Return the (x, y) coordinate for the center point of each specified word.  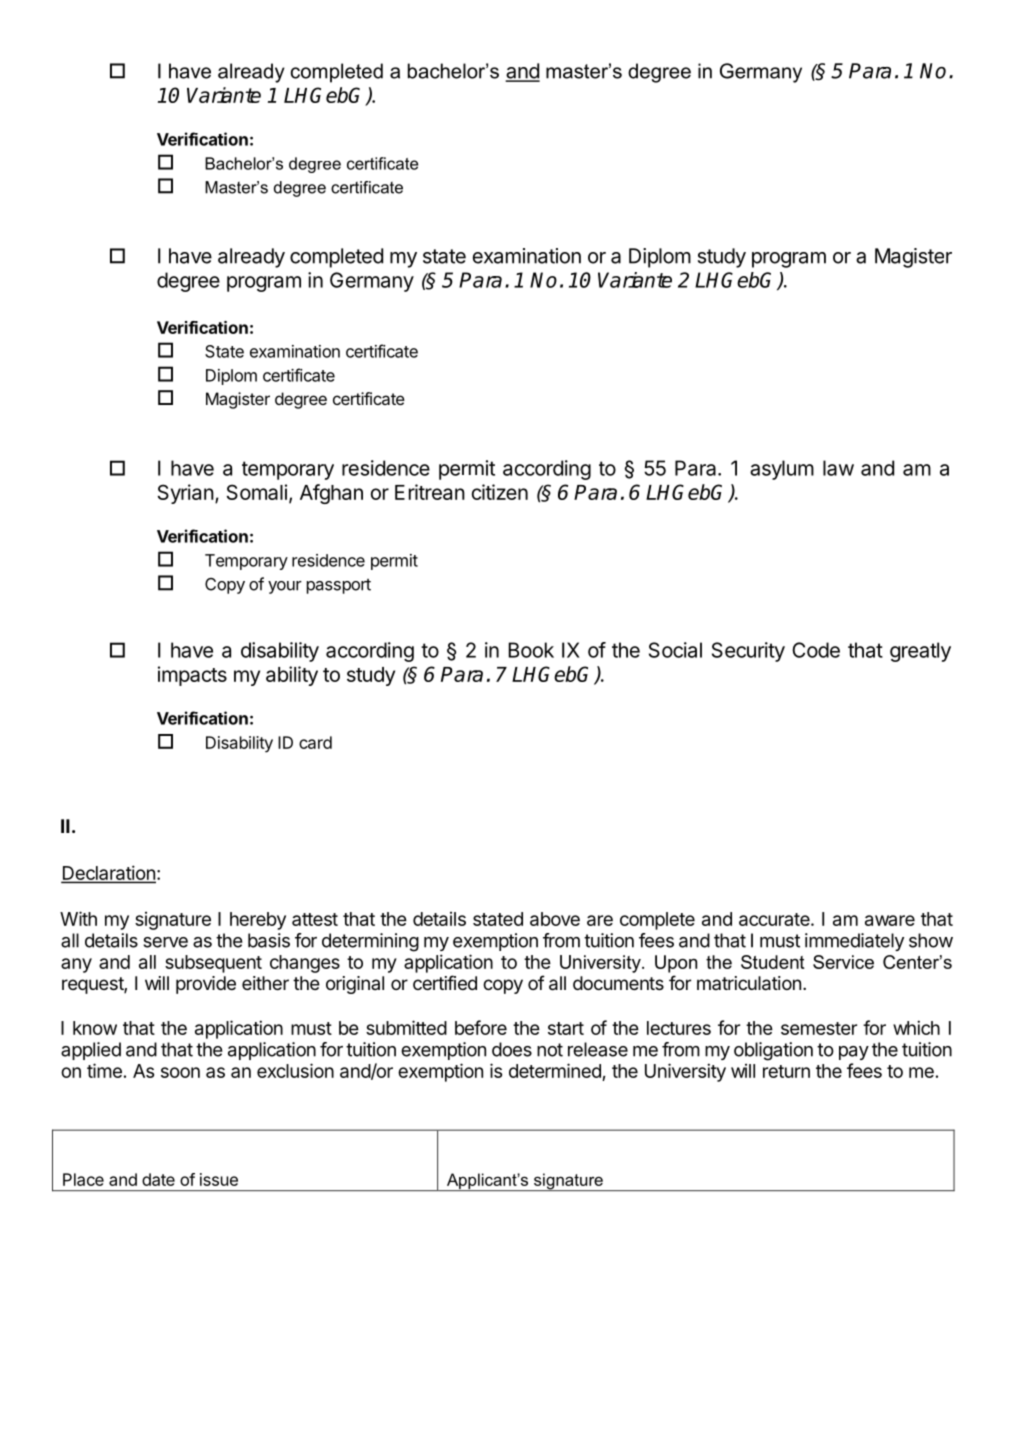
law (838, 468)
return (786, 1071)
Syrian (186, 494)
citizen (500, 492)
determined (555, 1070)
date (158, 1179)
